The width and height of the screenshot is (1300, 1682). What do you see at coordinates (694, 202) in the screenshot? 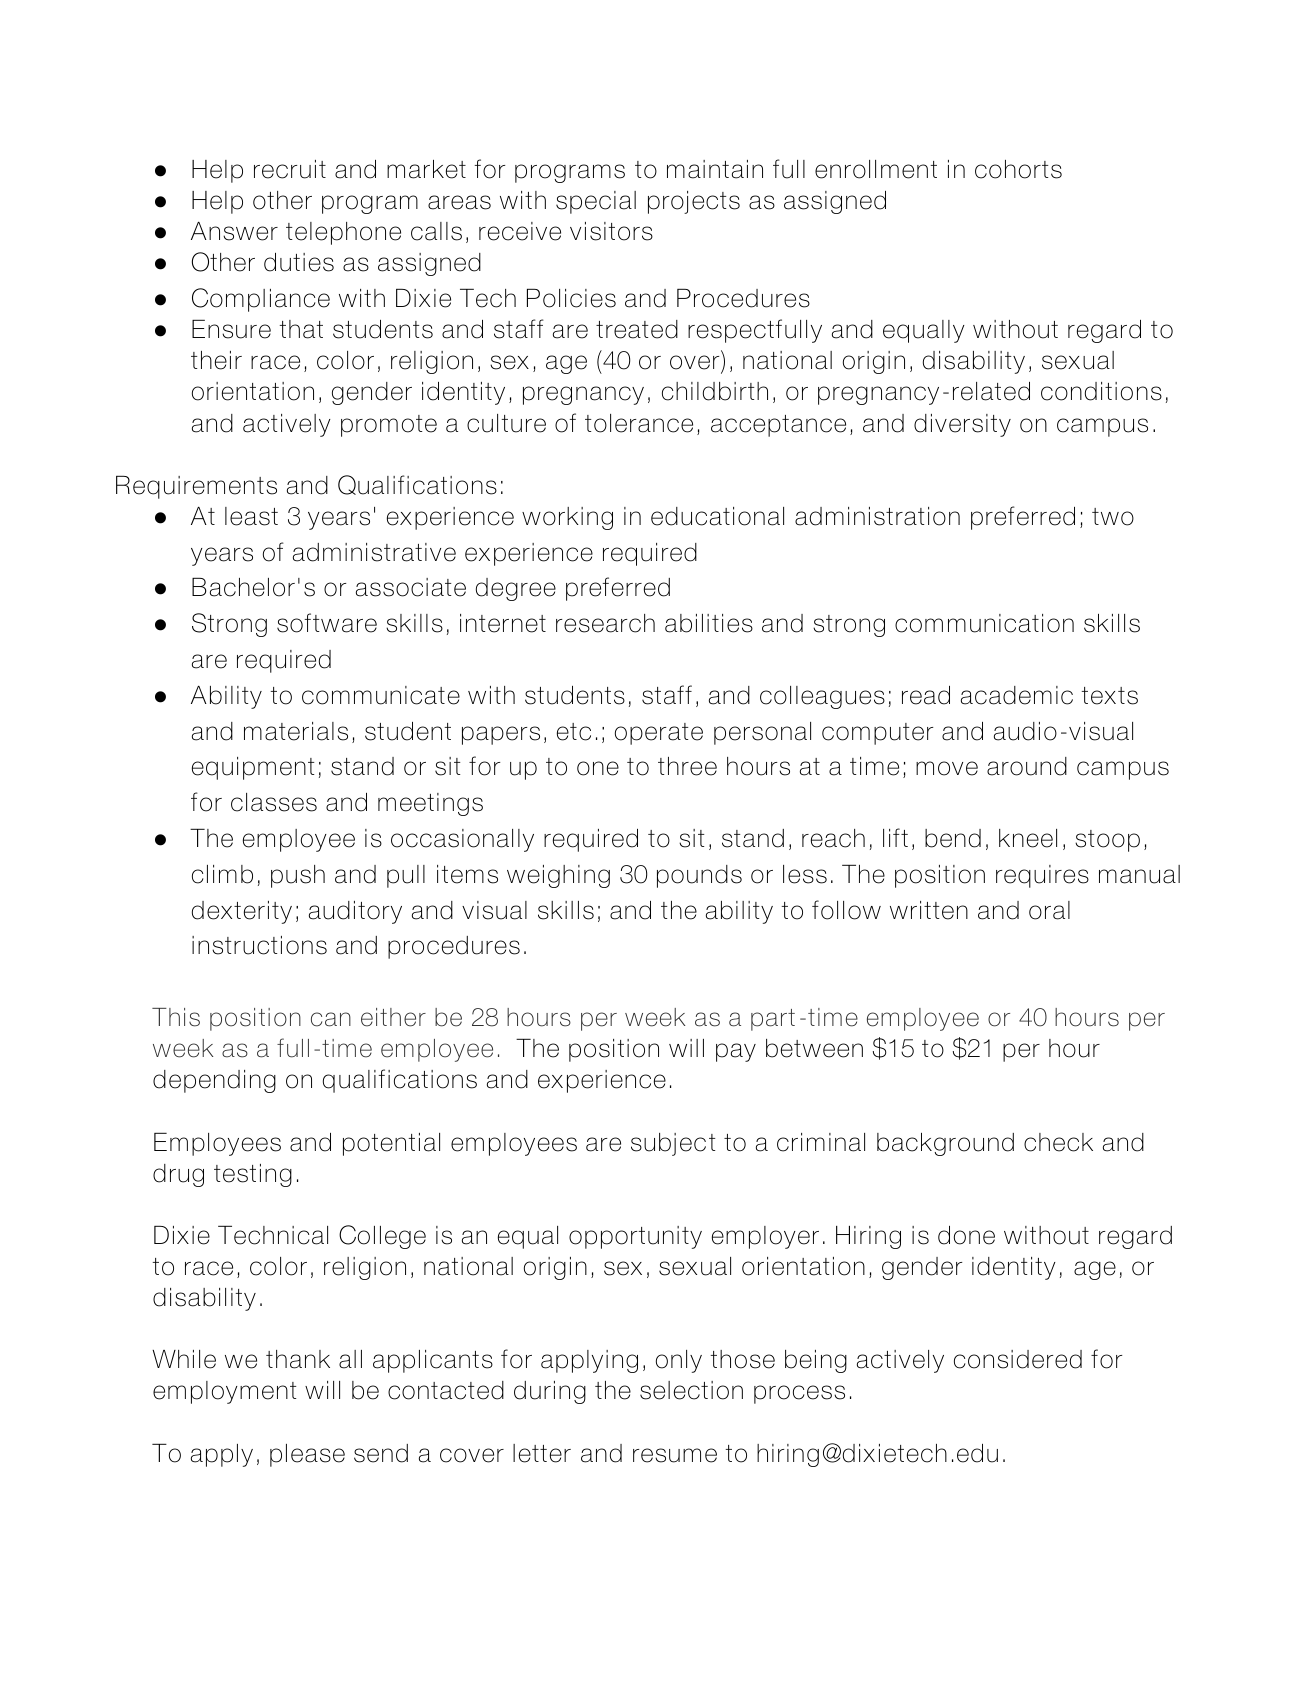
I see `projects` at bounding box center [694, 202].
